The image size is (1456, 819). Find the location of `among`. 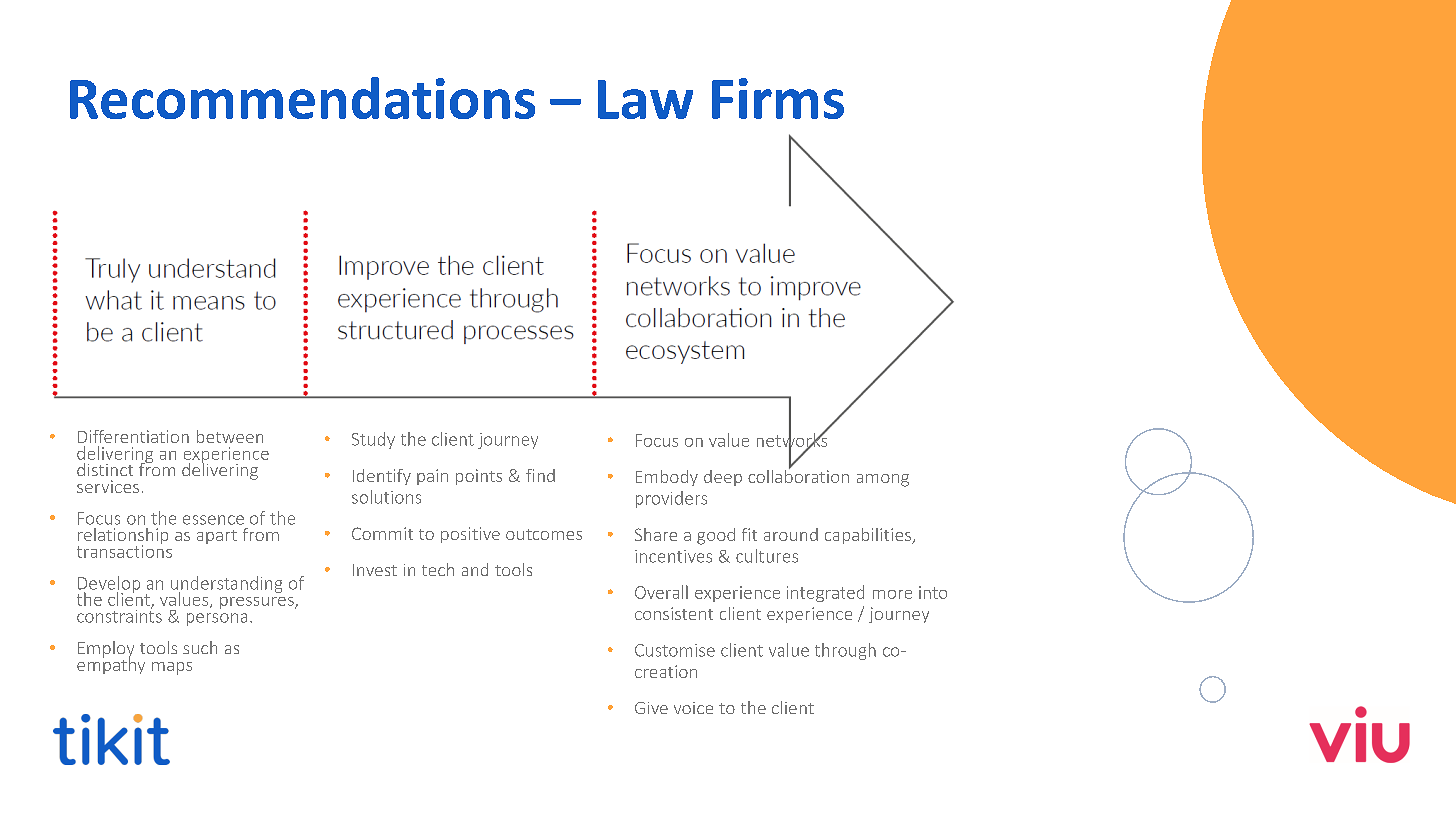

among is located at coordinates (883, 480).
